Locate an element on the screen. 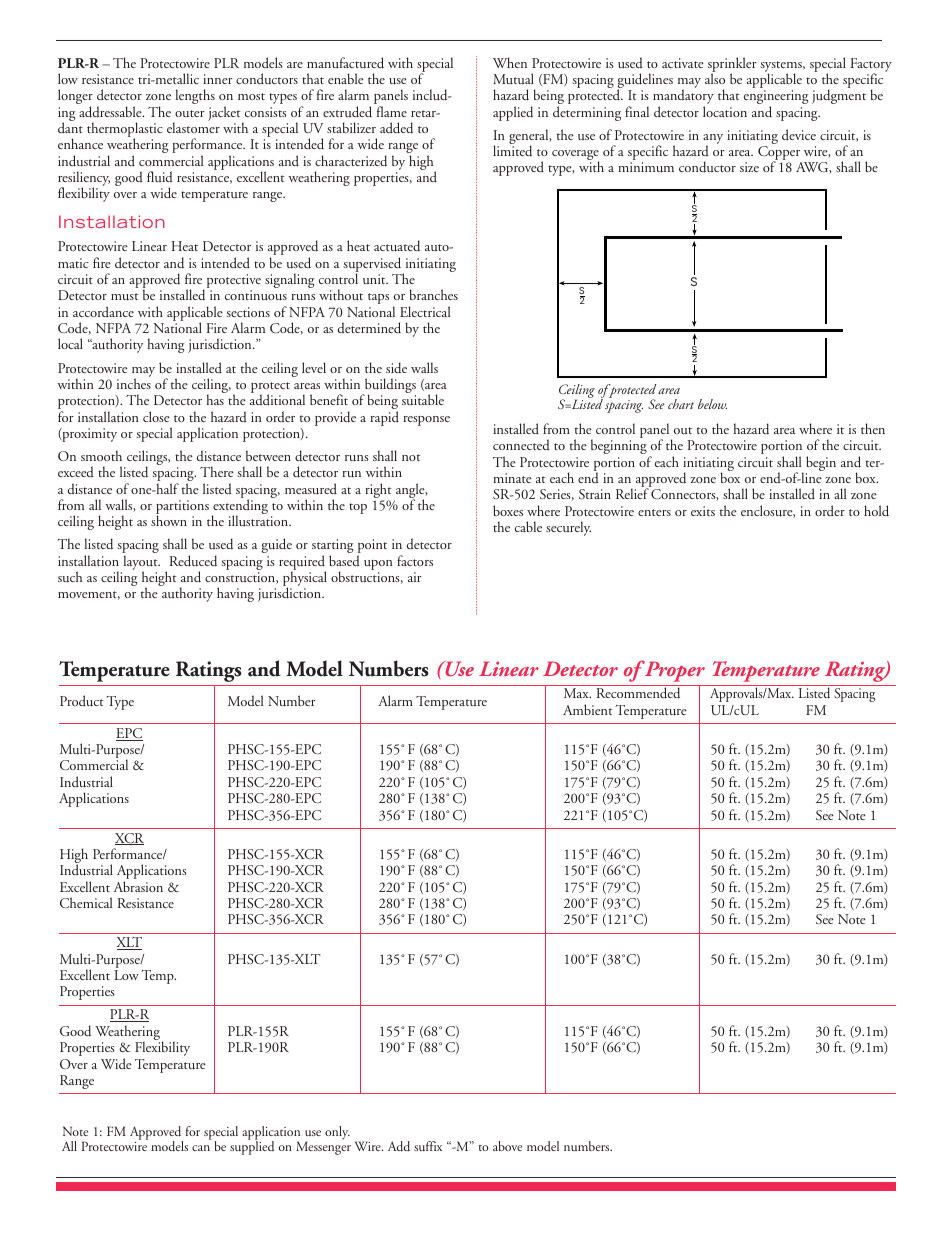 The width and height of the screenshot is (952, 1233). Mutual is located at coordinates (513, 78).
